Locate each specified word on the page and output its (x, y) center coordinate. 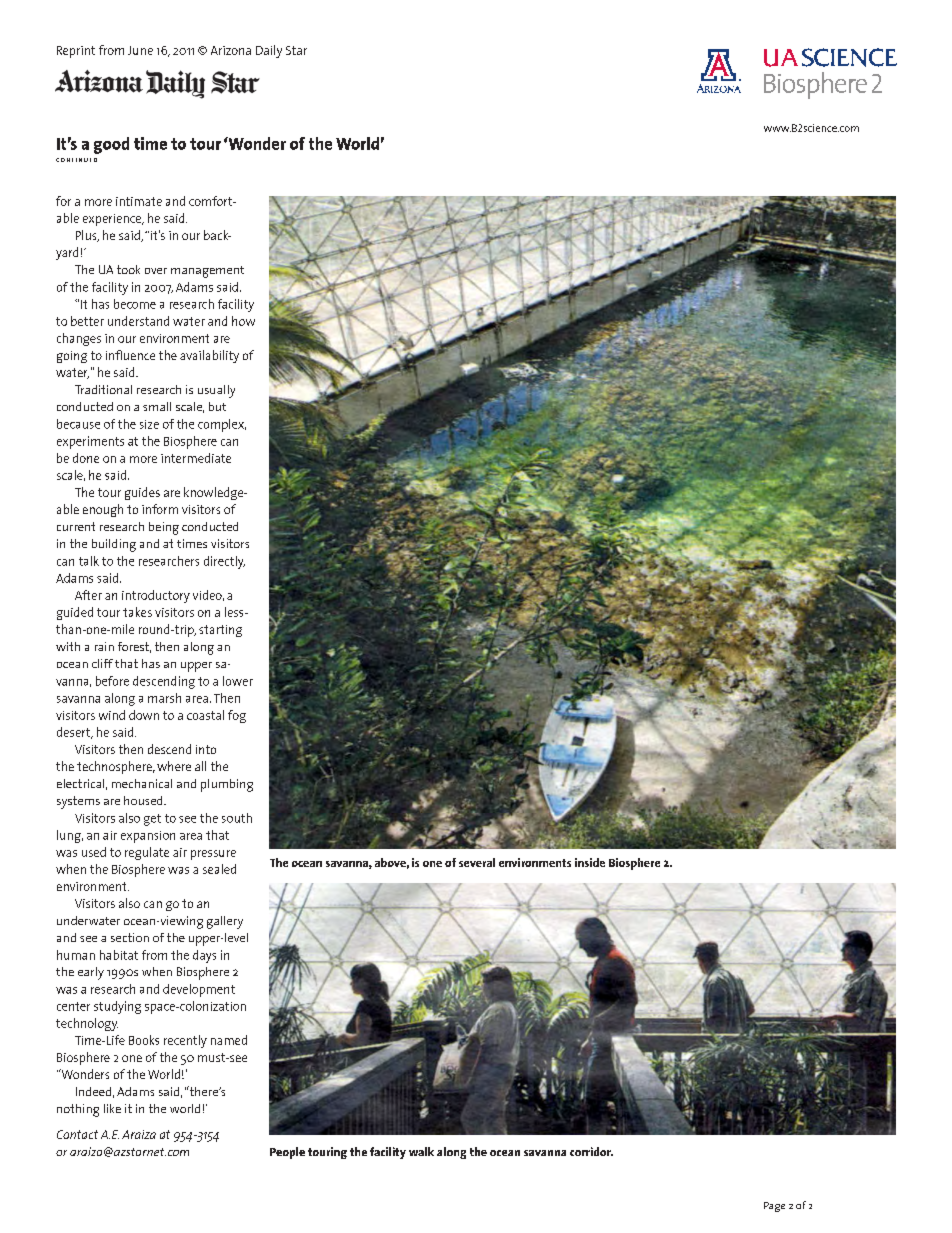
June (140, 50)
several (477, 862)
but (217, 406)
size (149, 424)
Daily (269, 51)
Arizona (231, 50)
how (243, 321)
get (152, 820)
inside (590, 862)
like (112, 1108)
